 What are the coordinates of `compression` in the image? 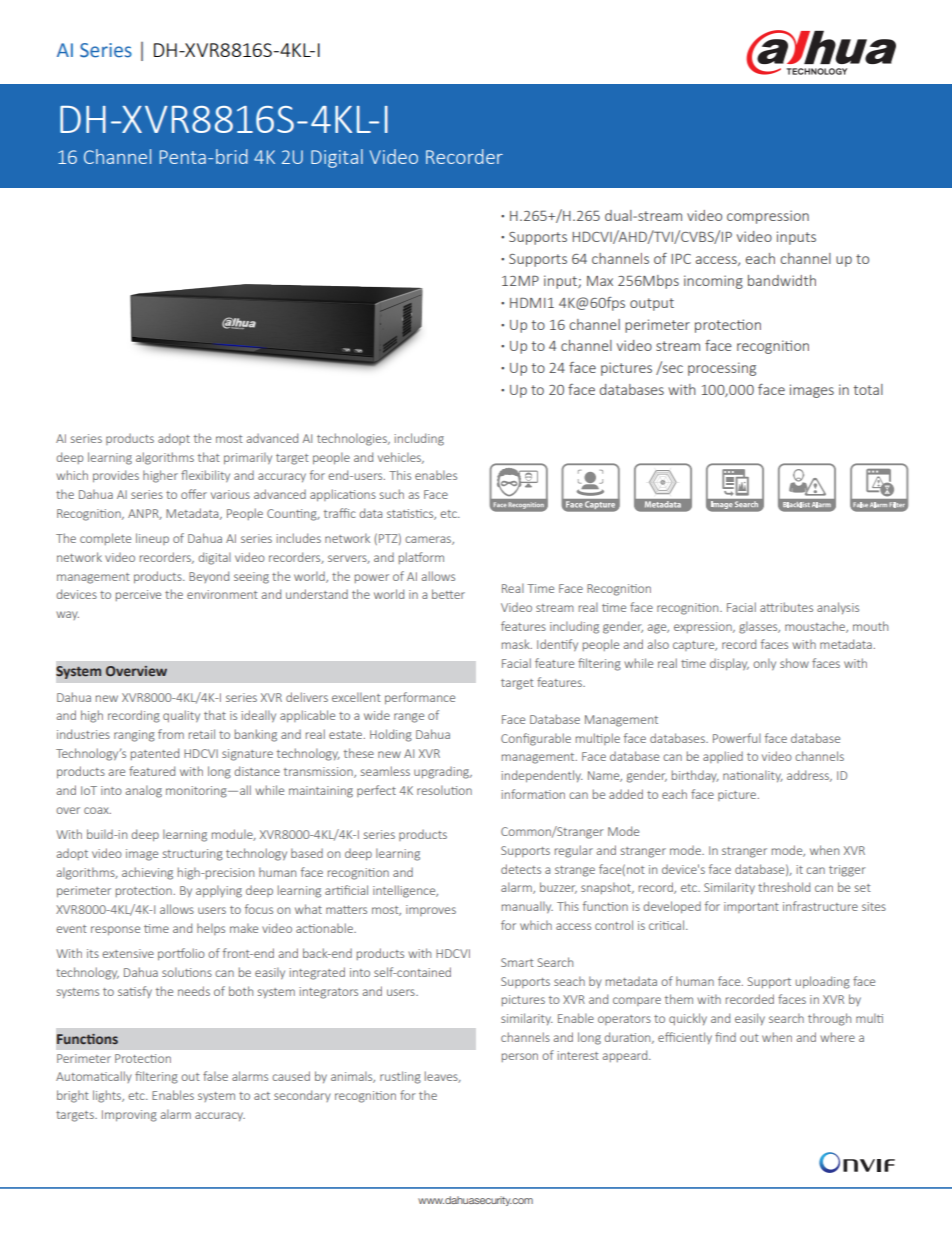 It's located at (768, 217).
